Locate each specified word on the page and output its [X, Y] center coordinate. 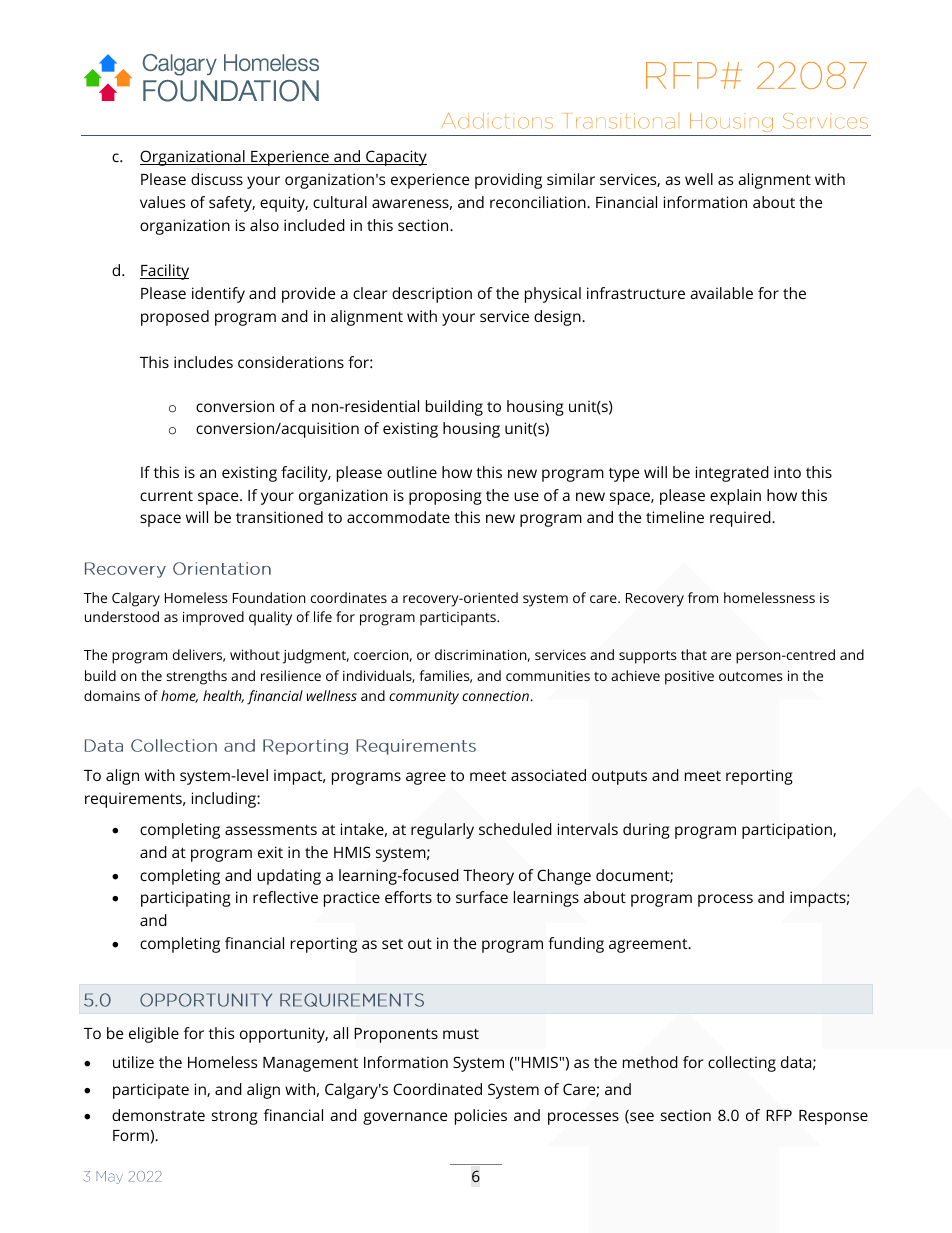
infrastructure [636, 293]
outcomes [750, 676]
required [741, 519]
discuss [217, 179]
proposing [445, 497]
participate [151, 1091]
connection [495, 696]
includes [203, 362]
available [721, 293]
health [223, 696]
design [558, 318]
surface [482, 897]
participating [186, 899]
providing [508, 181]
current [166, 496]
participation [788, 831]
